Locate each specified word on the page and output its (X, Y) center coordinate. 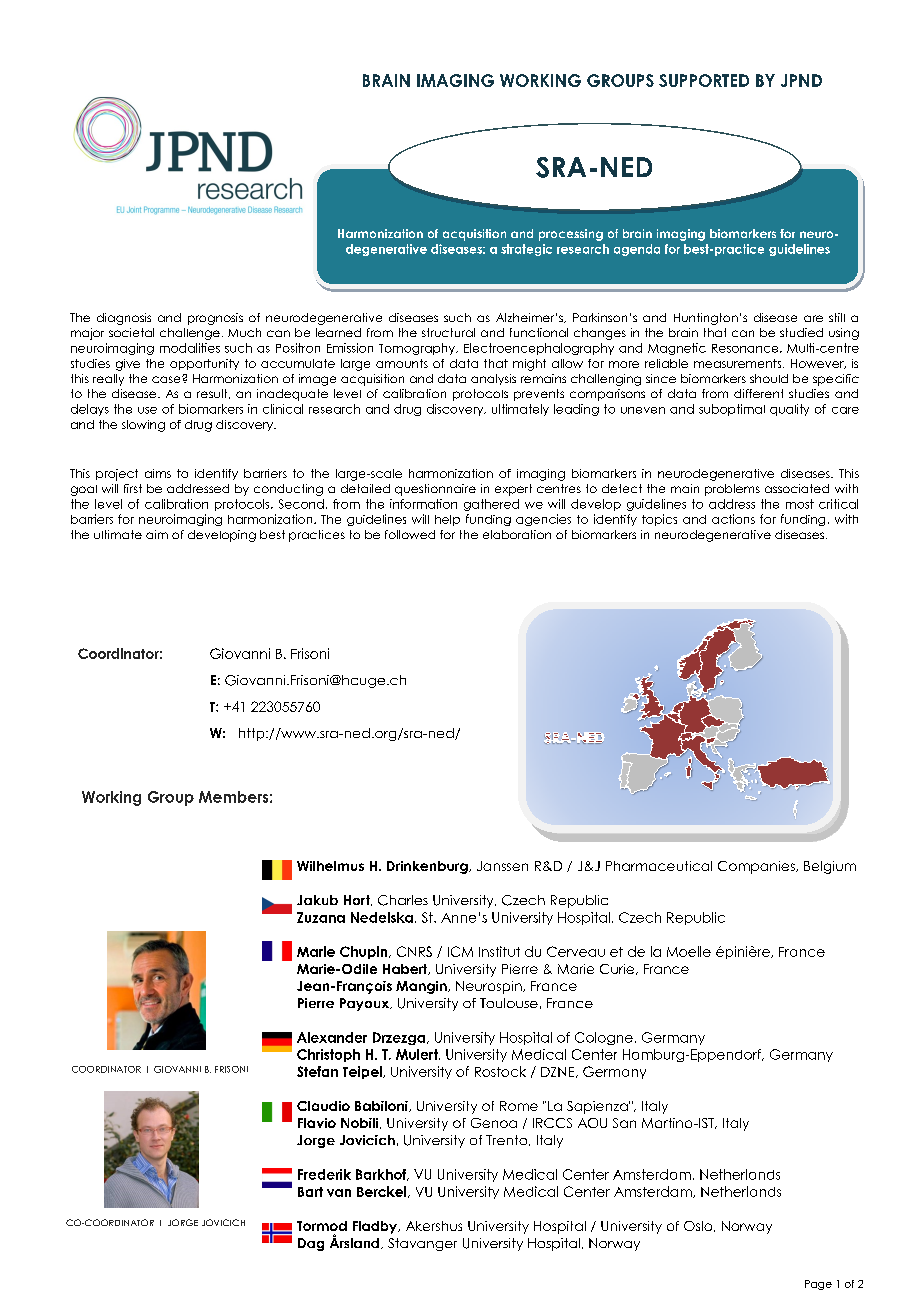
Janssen (502, 866)
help (447, 520)
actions (733, 519)
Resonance (746, 348)
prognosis (215, 319)
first (133, 488)
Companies (757, 867)
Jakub (317, 900)
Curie (618, 969)
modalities (190, 348)
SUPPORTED (704, 80)
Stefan (317, 1071)
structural (448, 332)
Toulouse (509, 1003)
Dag (311, 1244)
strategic (526, 250)
